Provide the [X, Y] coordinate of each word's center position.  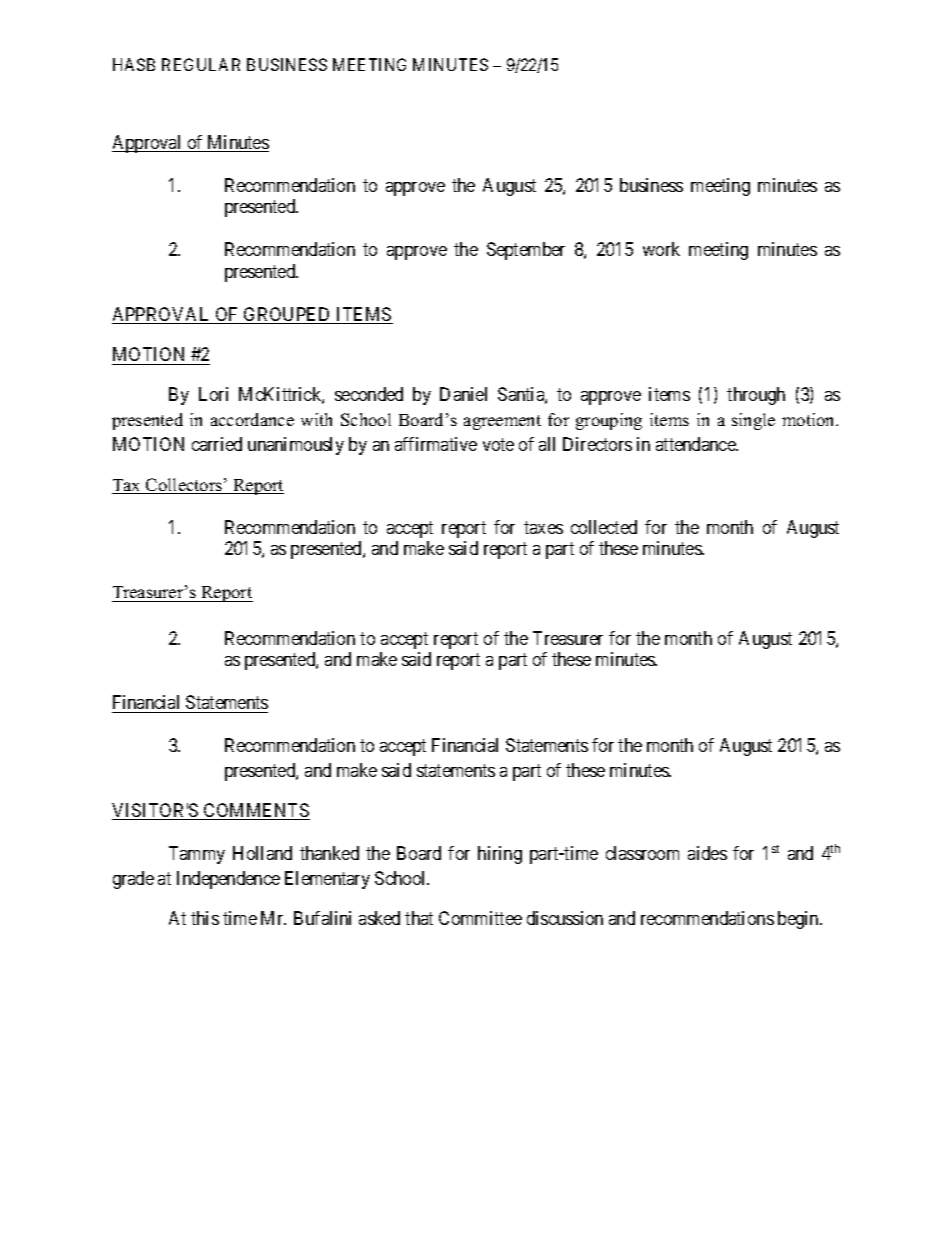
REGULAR [201, 64]
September [526, 251]
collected [604, 527]
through [756, 396]
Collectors [184, 486]
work [661, 249]
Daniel [463, 394]
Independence [228, 880]
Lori [213, 394]
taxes [543, 527]
